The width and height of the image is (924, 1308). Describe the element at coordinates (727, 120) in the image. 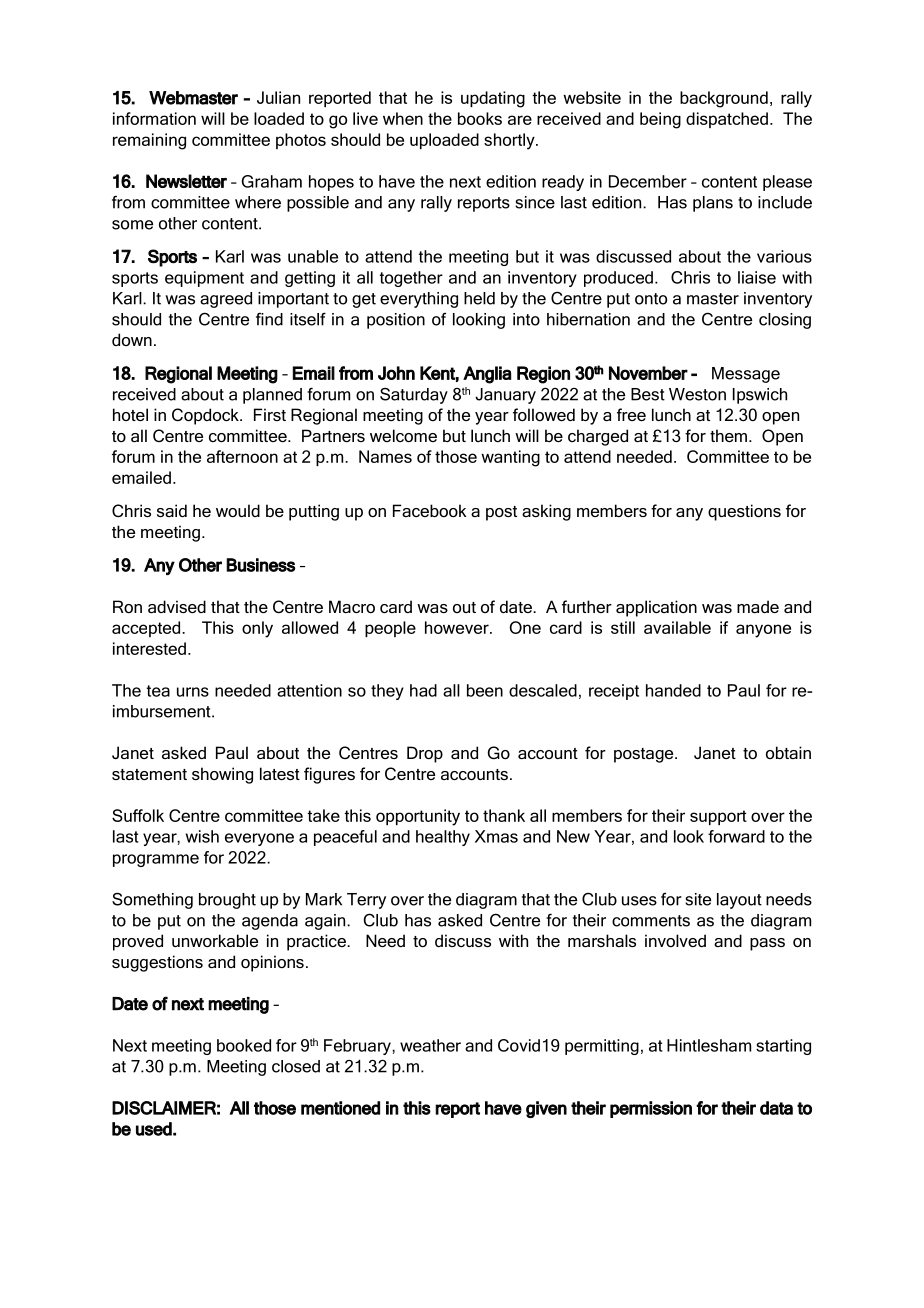

I see `dispatched` at that location.
